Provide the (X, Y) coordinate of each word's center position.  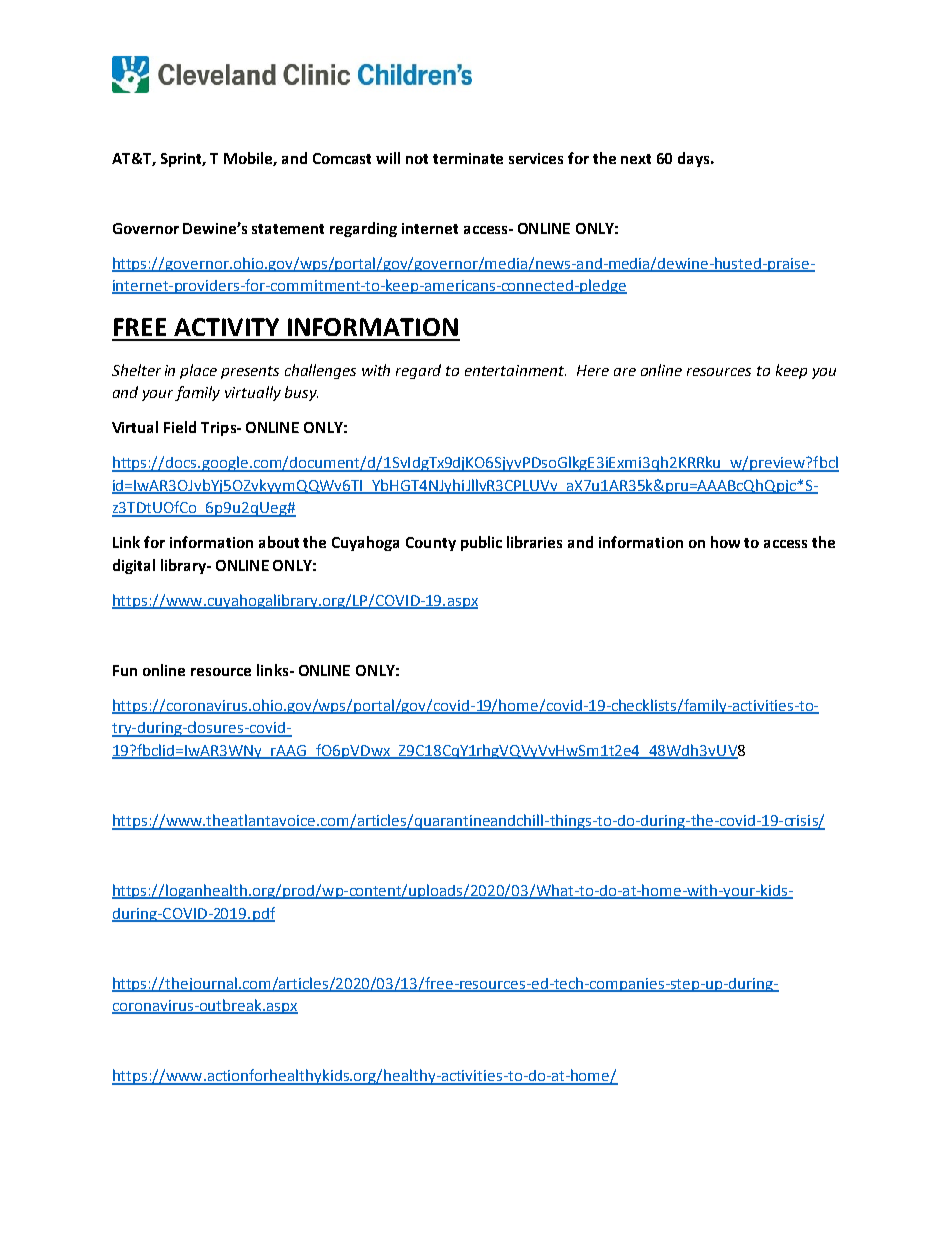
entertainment (515, 370)
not (417, 159)
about (279, 542)
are (625, 372)
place (198, 371)
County (431, 544)
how (725, 542)
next (636, 159)
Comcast (342, 158)
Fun (125, 670)
